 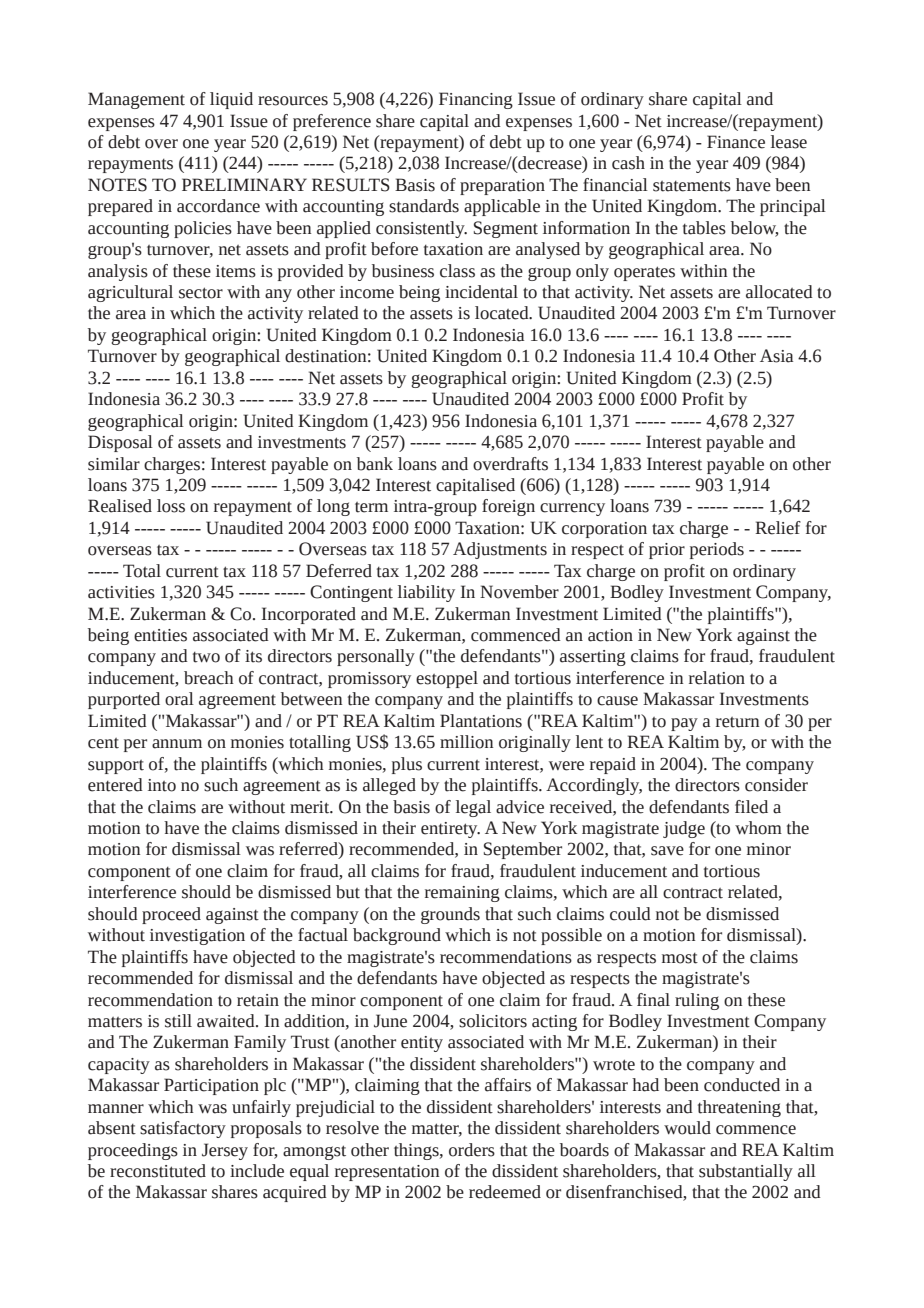 What do you see at coordinates (231, 100) in the screenshot?
I see `liquid` at bounding box center [231, 100].
